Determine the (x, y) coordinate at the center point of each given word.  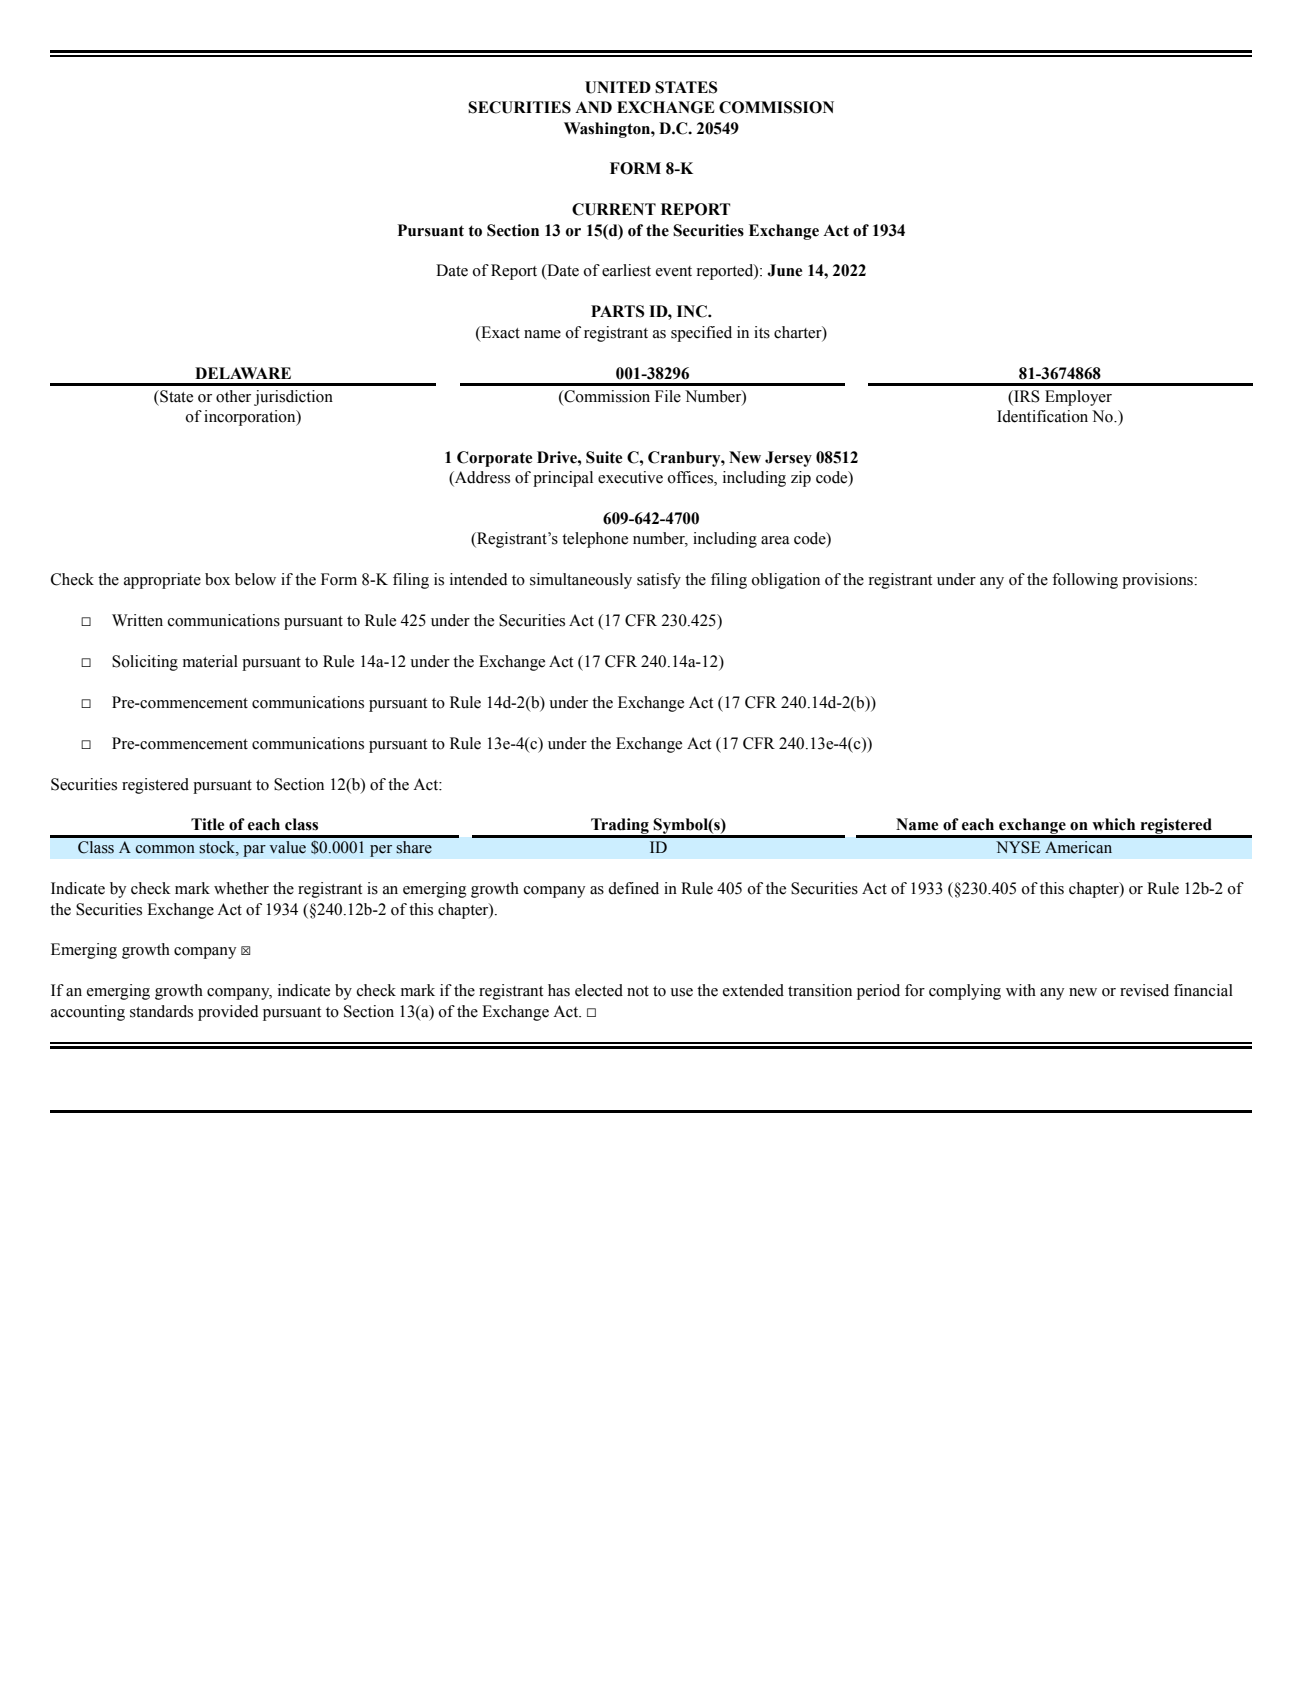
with (1021, 990)
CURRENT (614, 209)
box (217, 579)
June (784, 270)
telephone (595, 540)
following (1085, 581)
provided (228, 1013)
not (638, 991)
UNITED (618, 87)
